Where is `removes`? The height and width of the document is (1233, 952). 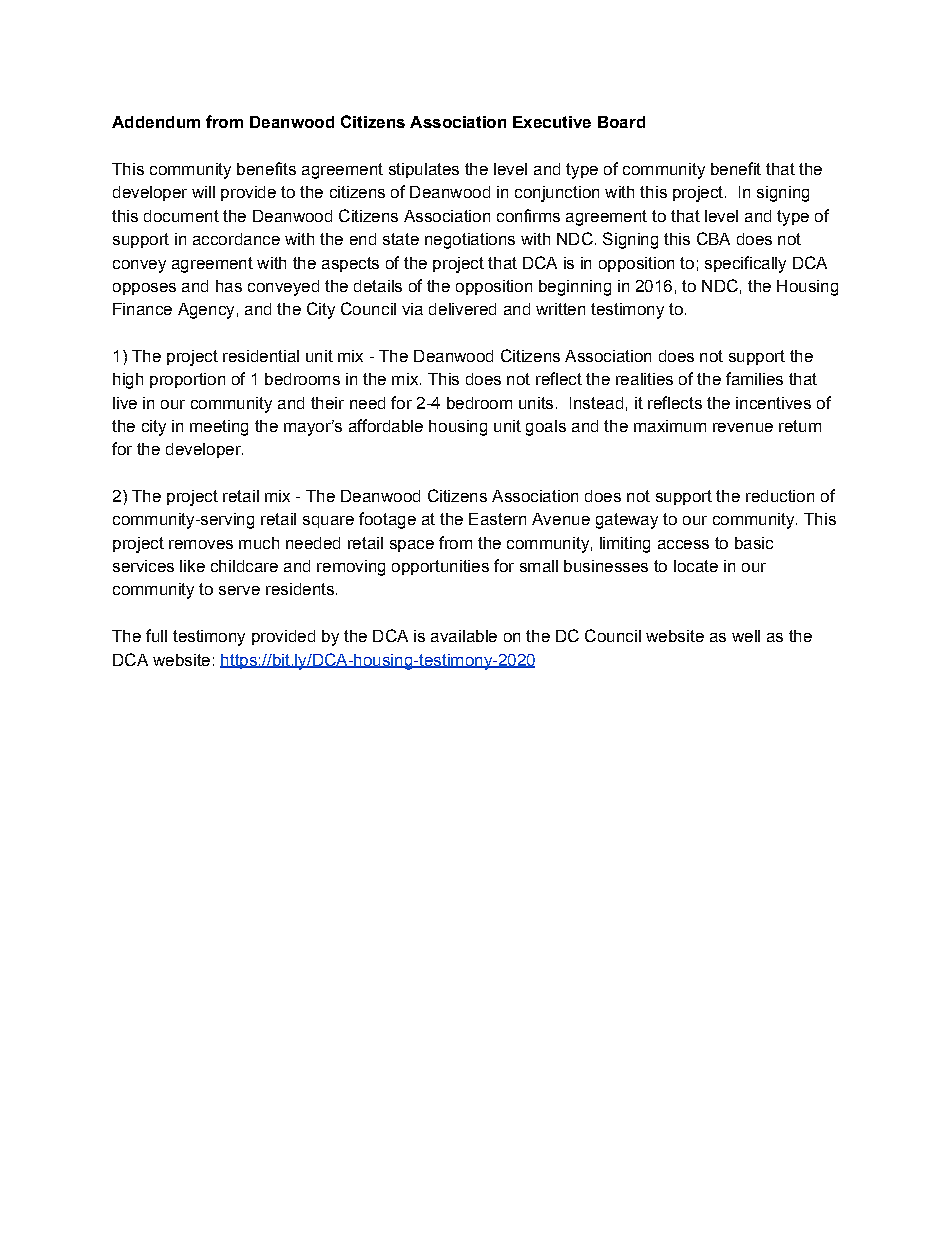
removes is located at coordinates (201, 544).
